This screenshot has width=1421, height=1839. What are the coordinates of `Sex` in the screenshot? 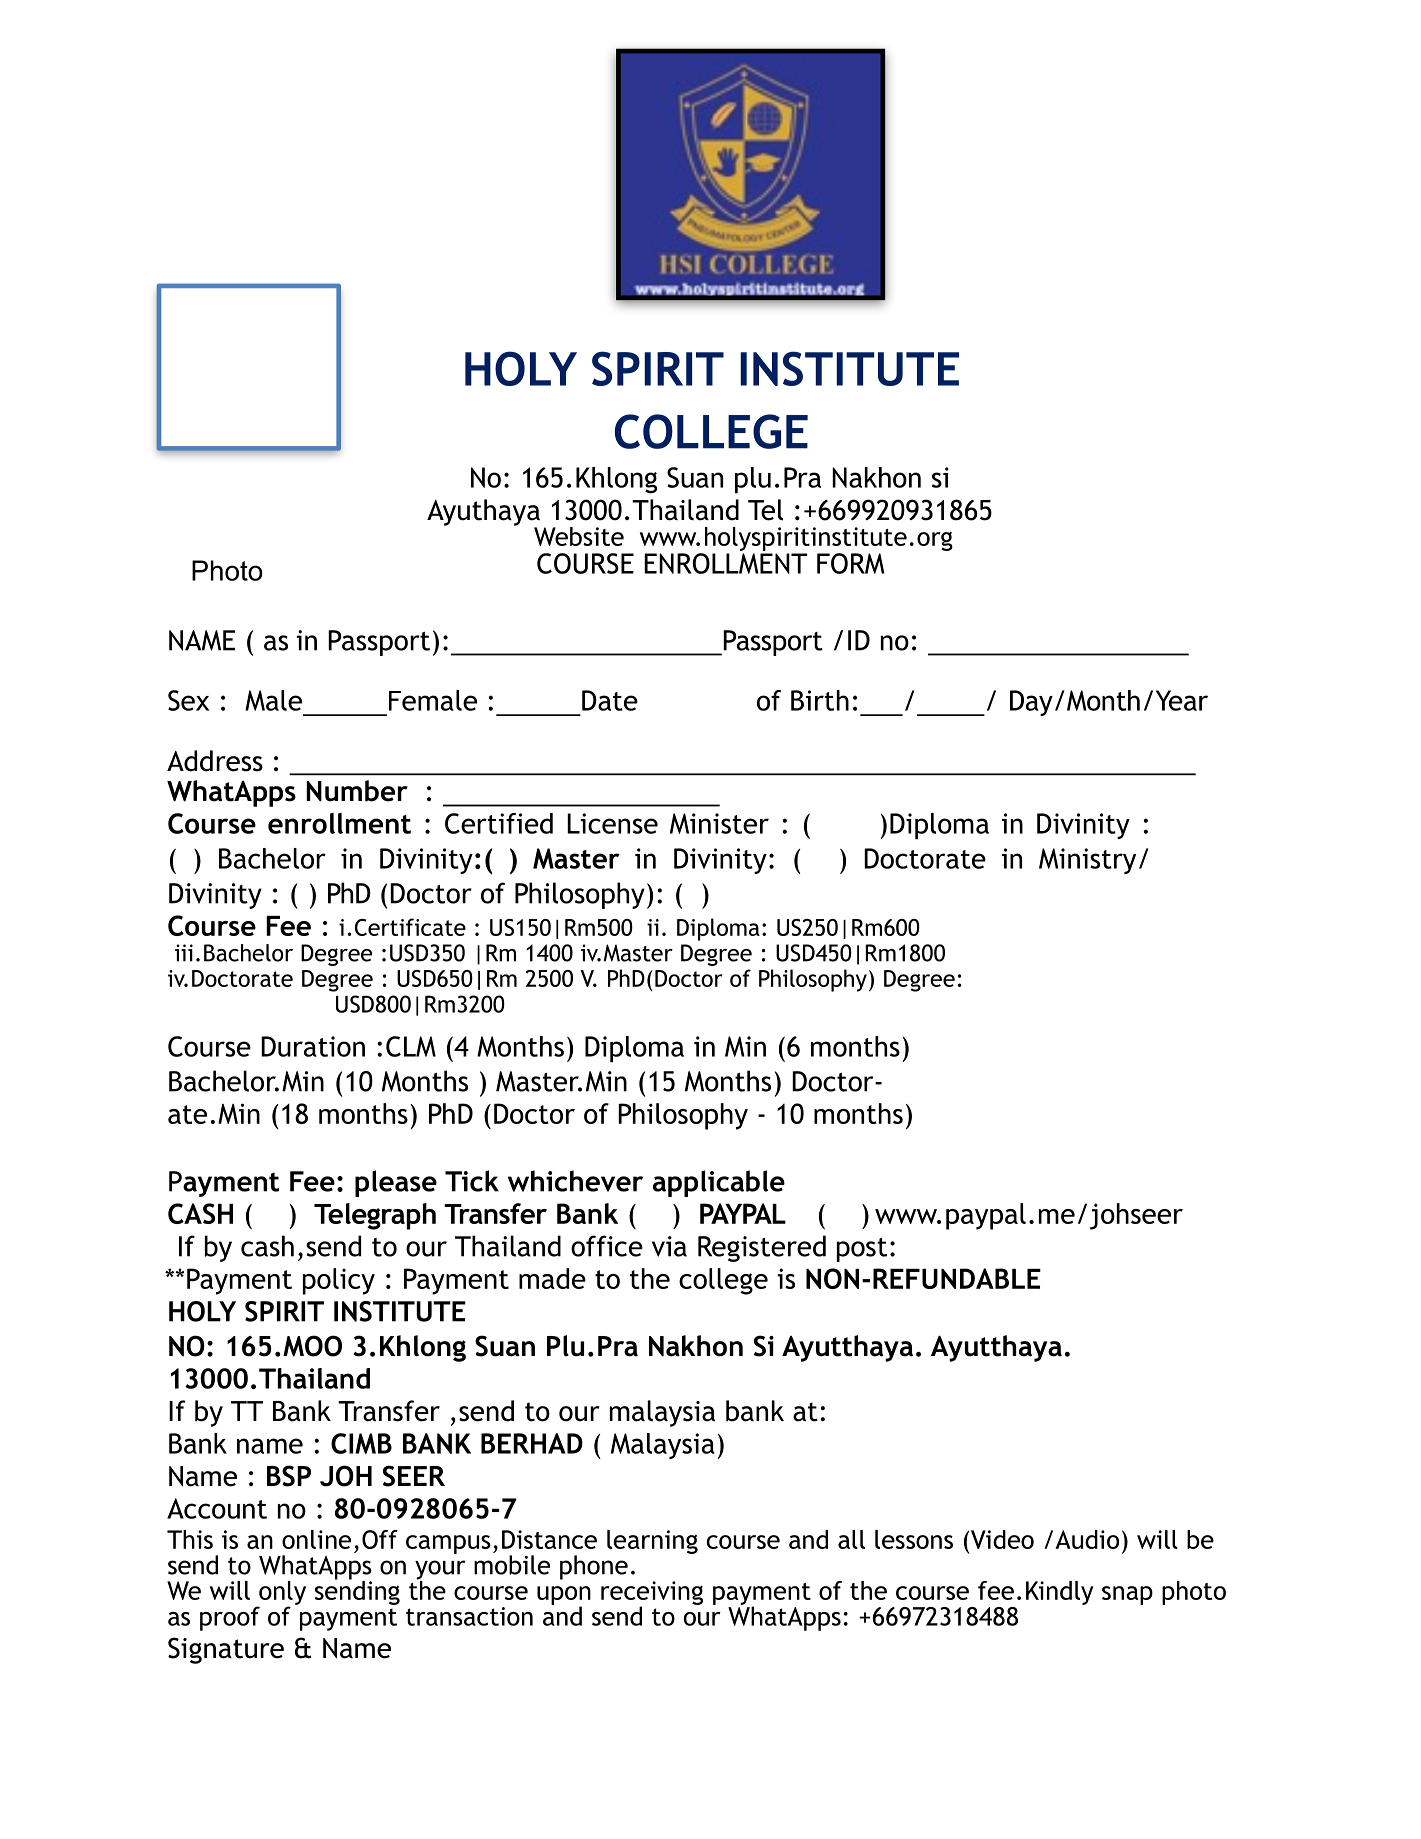 It's located at (188, 700).
